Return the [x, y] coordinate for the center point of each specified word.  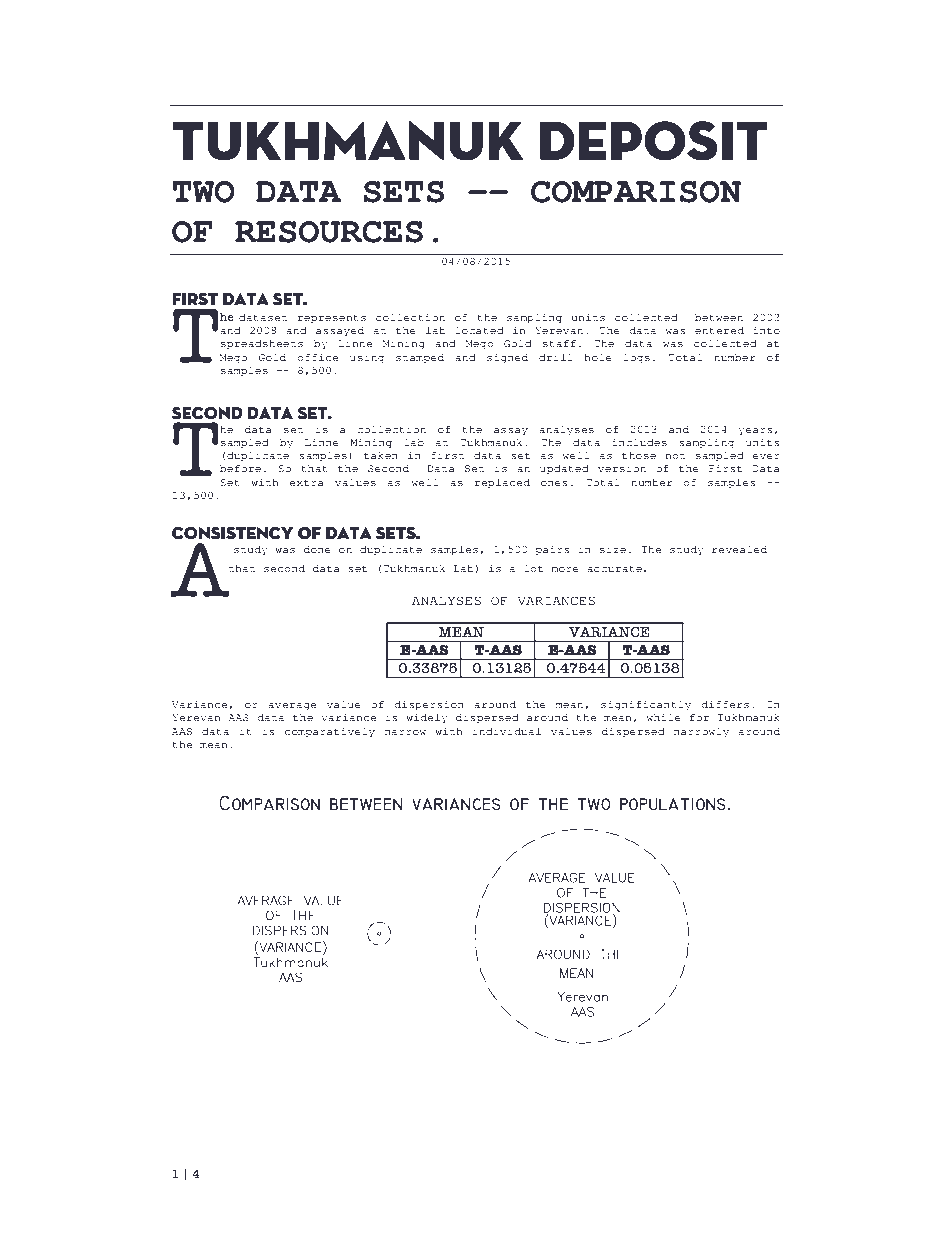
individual [507, 731]
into [766, 330]
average [292, 707]
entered [719, 330]
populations [673, 804]
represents [332, 319]
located [479, 330]
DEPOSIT [654, 141]
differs [725, 704]
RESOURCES [329, 232]
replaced [502, 484]
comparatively [330, 732]
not [675, 456]
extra [306, 482]
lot [533, 568]
